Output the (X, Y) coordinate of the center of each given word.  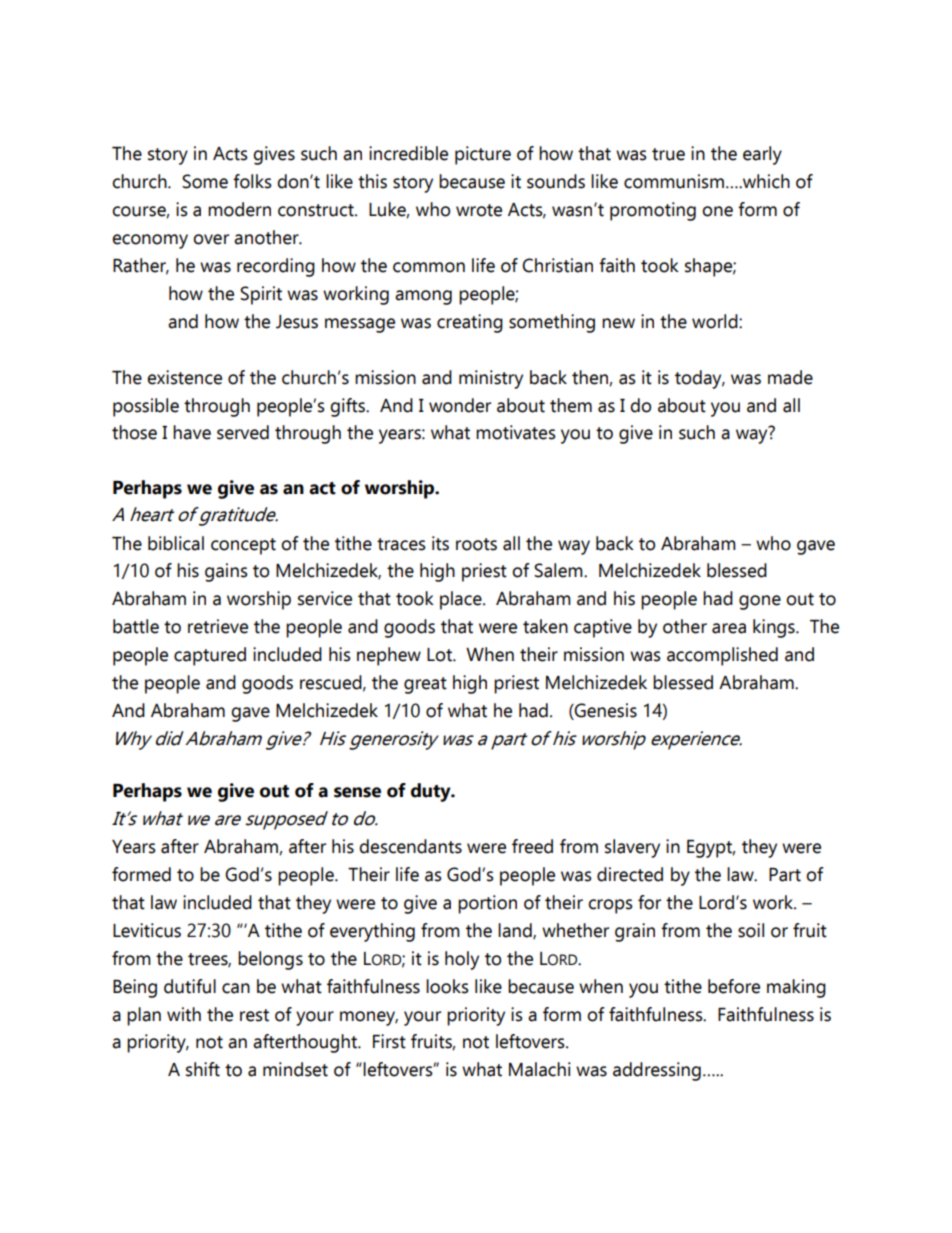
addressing (657, 1071)
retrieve (218, 626)
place (462, 600)
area (729, 628)
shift (203, 1069)
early (762, 155)
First (389, 1041)
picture (483, 155)
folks (252, 181)
